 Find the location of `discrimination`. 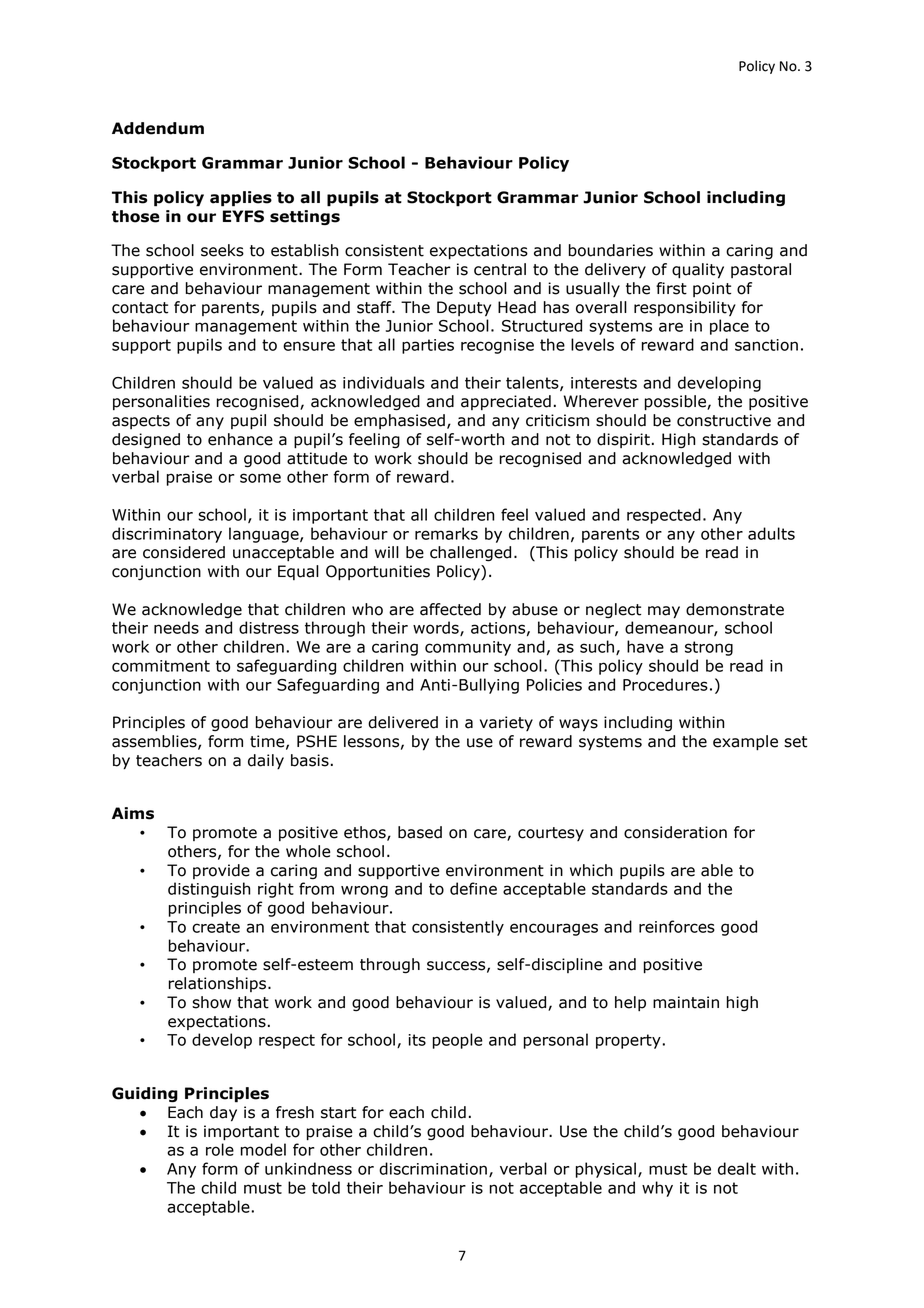

discrimination is located at coordinates (433, 1168).
